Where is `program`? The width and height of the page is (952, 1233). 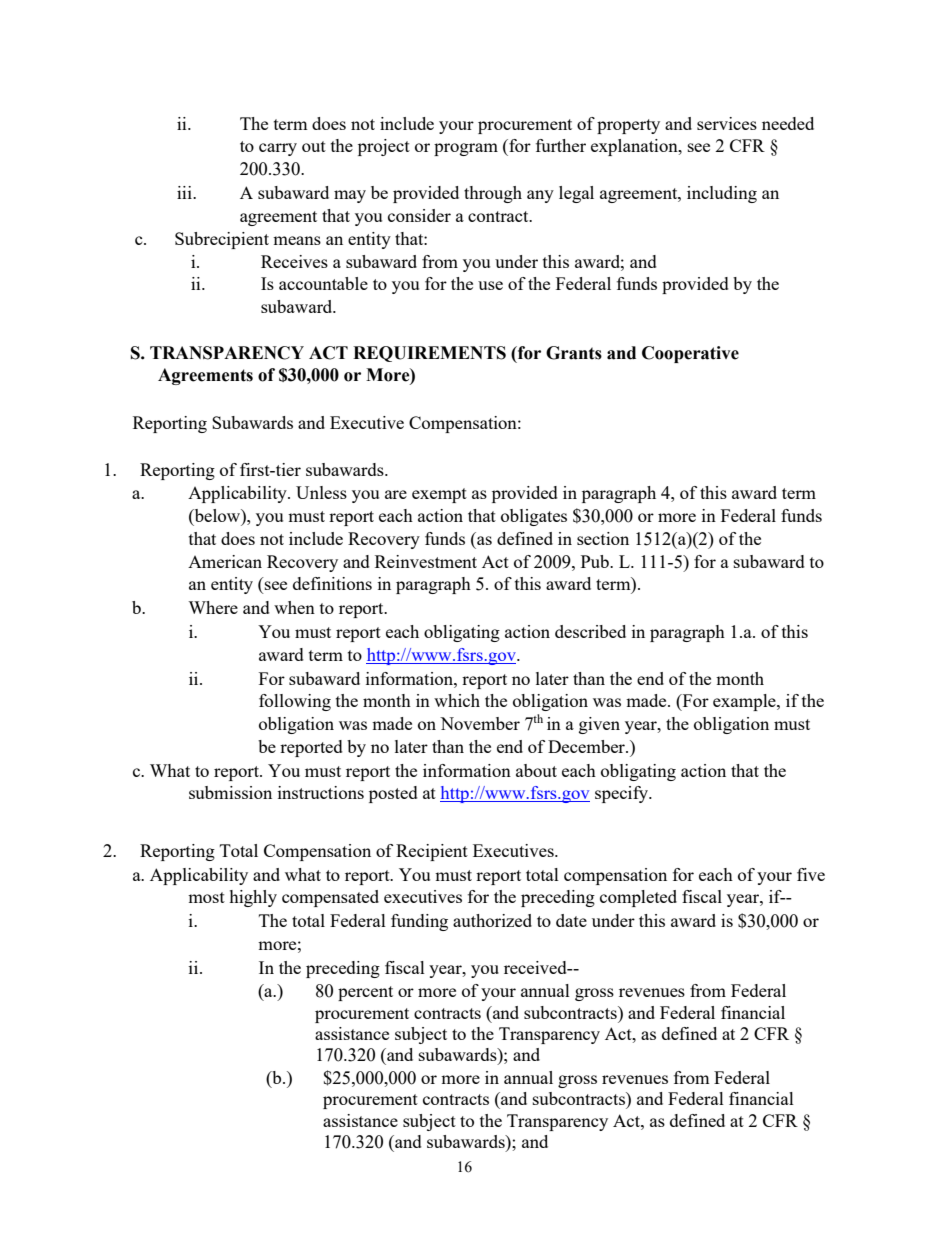
program is located at coordinates (466, 149).
